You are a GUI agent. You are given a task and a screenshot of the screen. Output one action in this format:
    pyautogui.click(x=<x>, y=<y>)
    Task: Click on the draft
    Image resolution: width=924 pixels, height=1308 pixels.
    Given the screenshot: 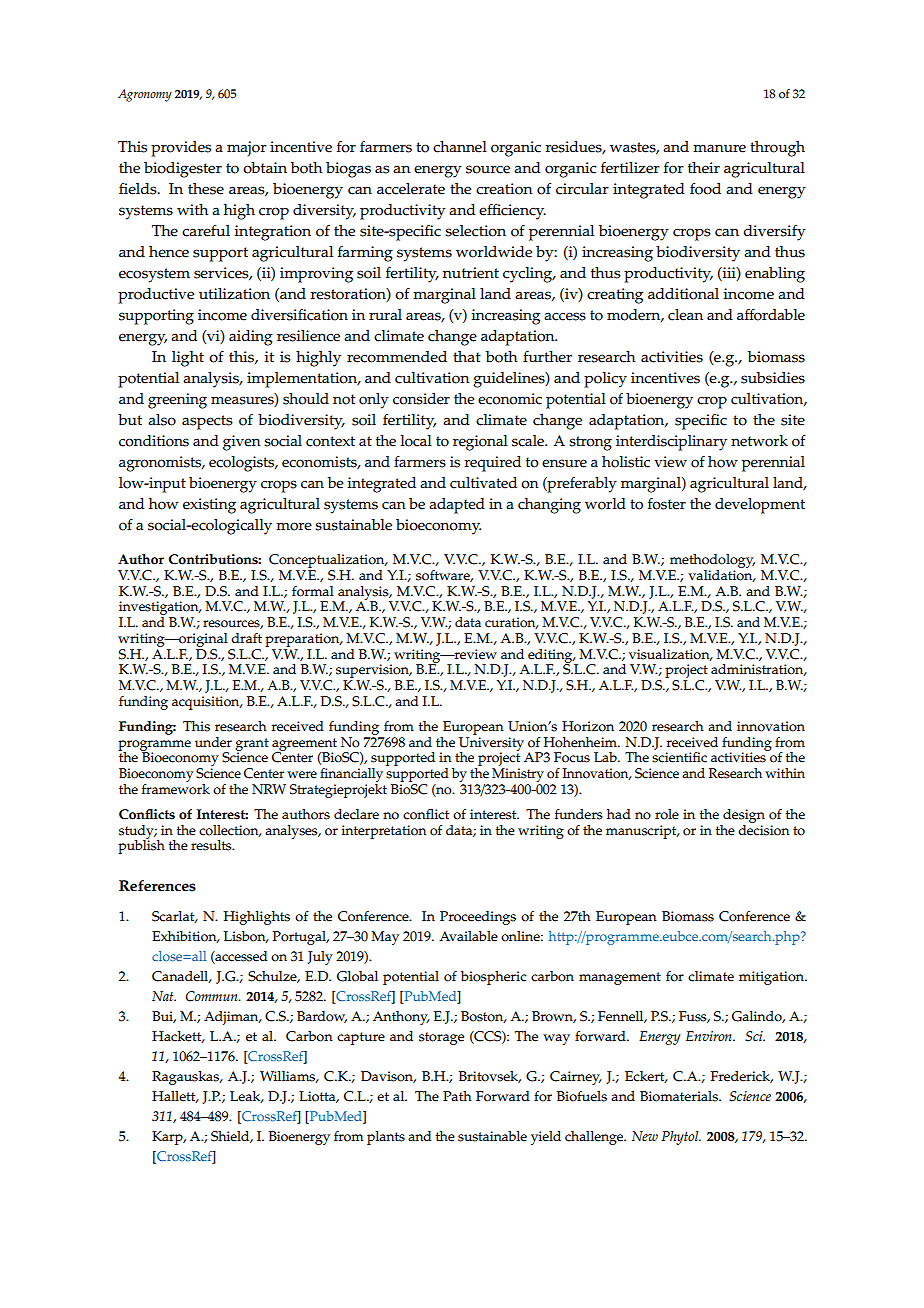 What is the action you would take?
    pyautogui.click(x=246, y=638)
